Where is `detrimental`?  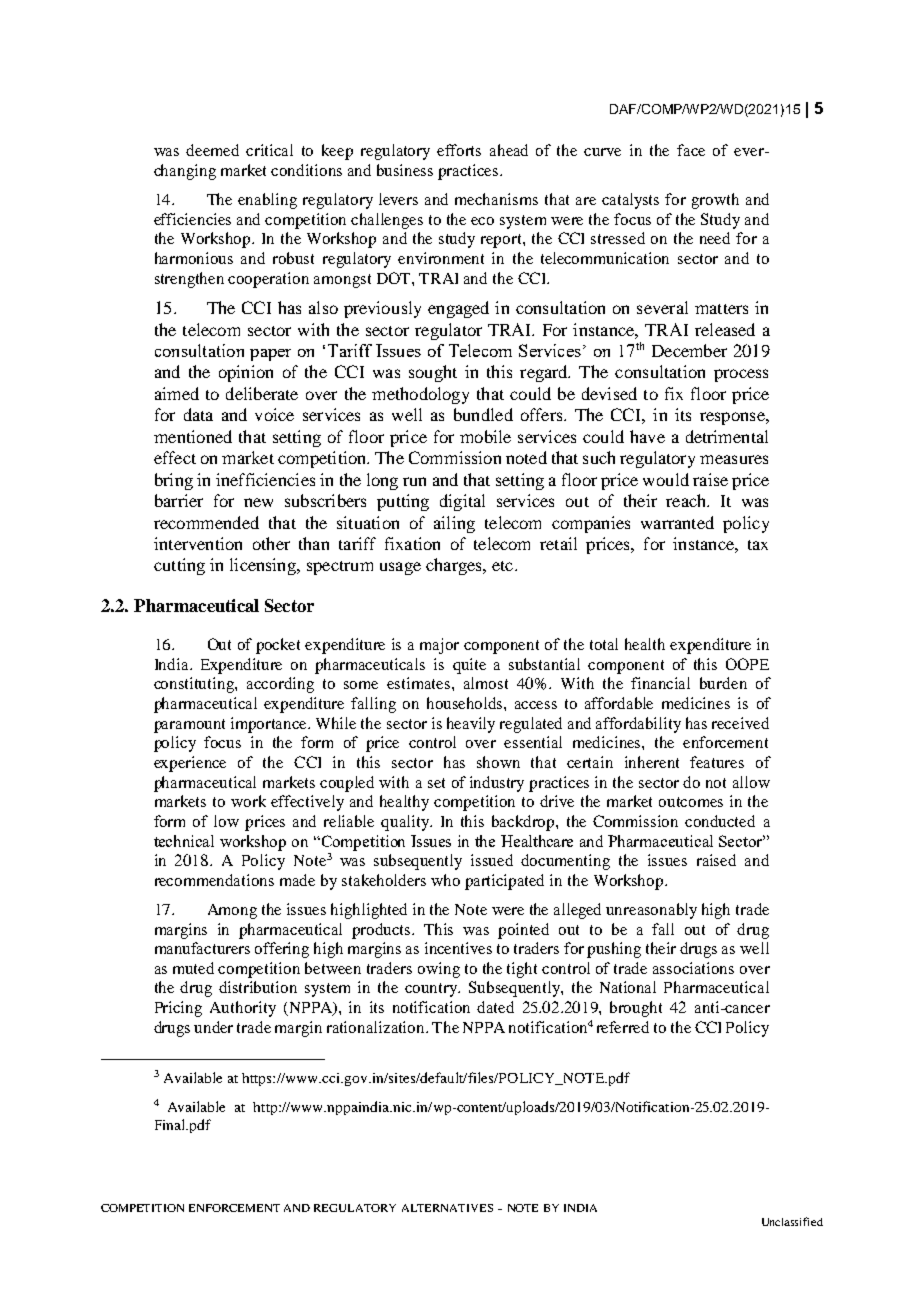 detrimental is located at coordinates (727, 436).
